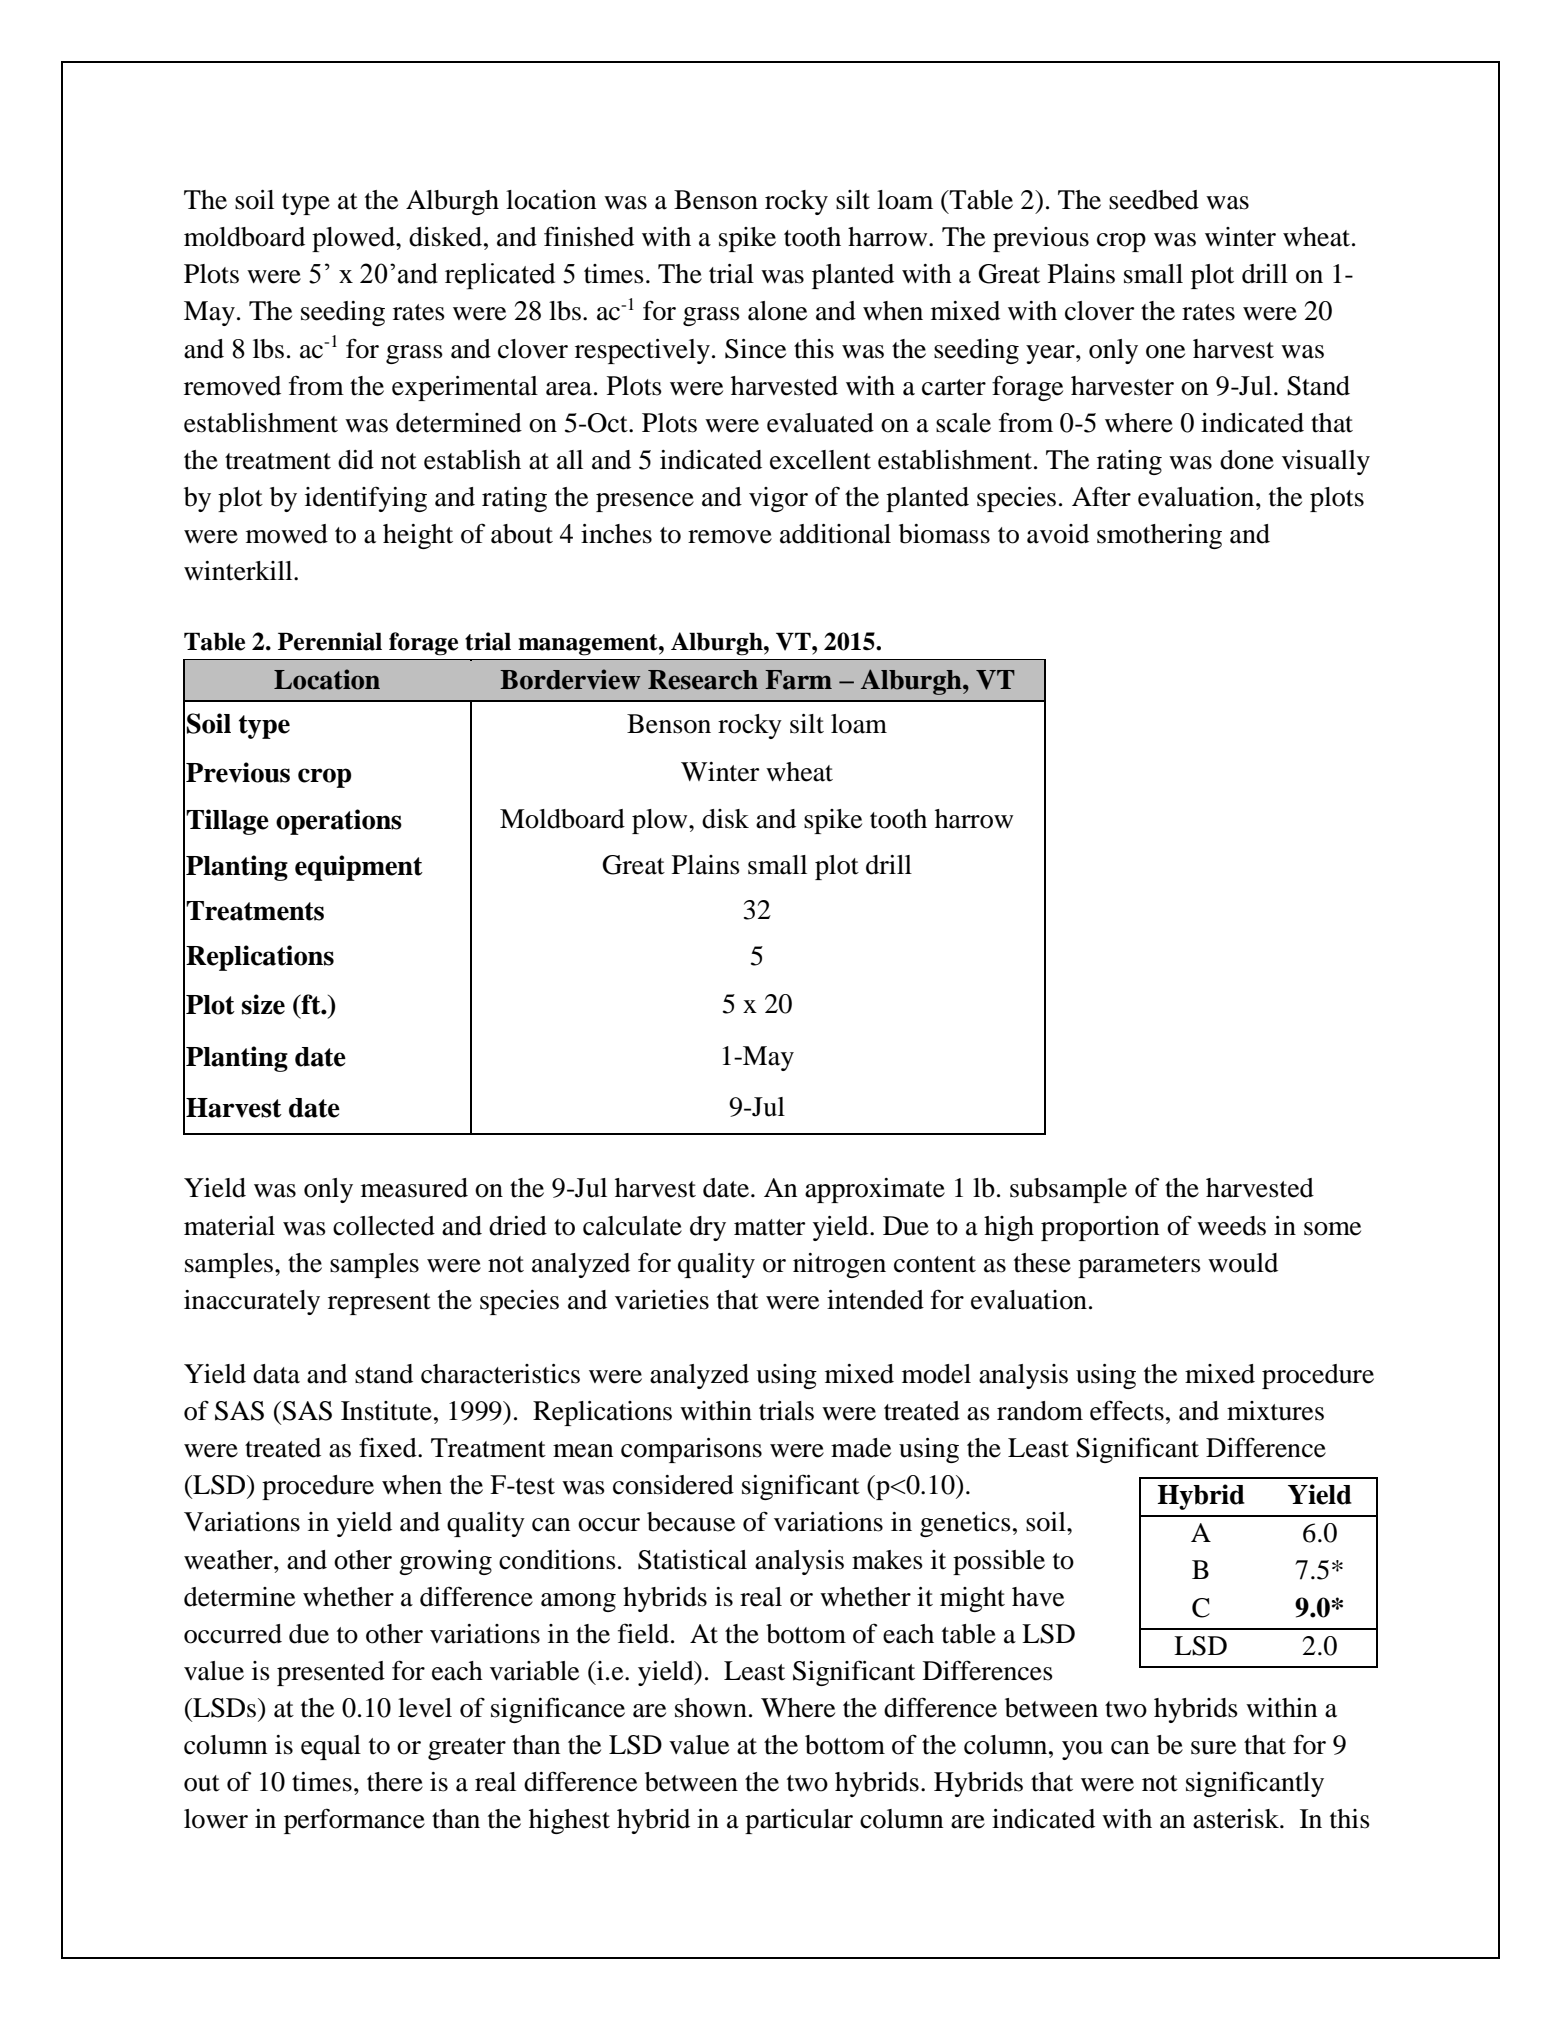  What do you see at coordinates (777, 311) in the screenshot?
I see `alone` at bounding box center [777, 311].
